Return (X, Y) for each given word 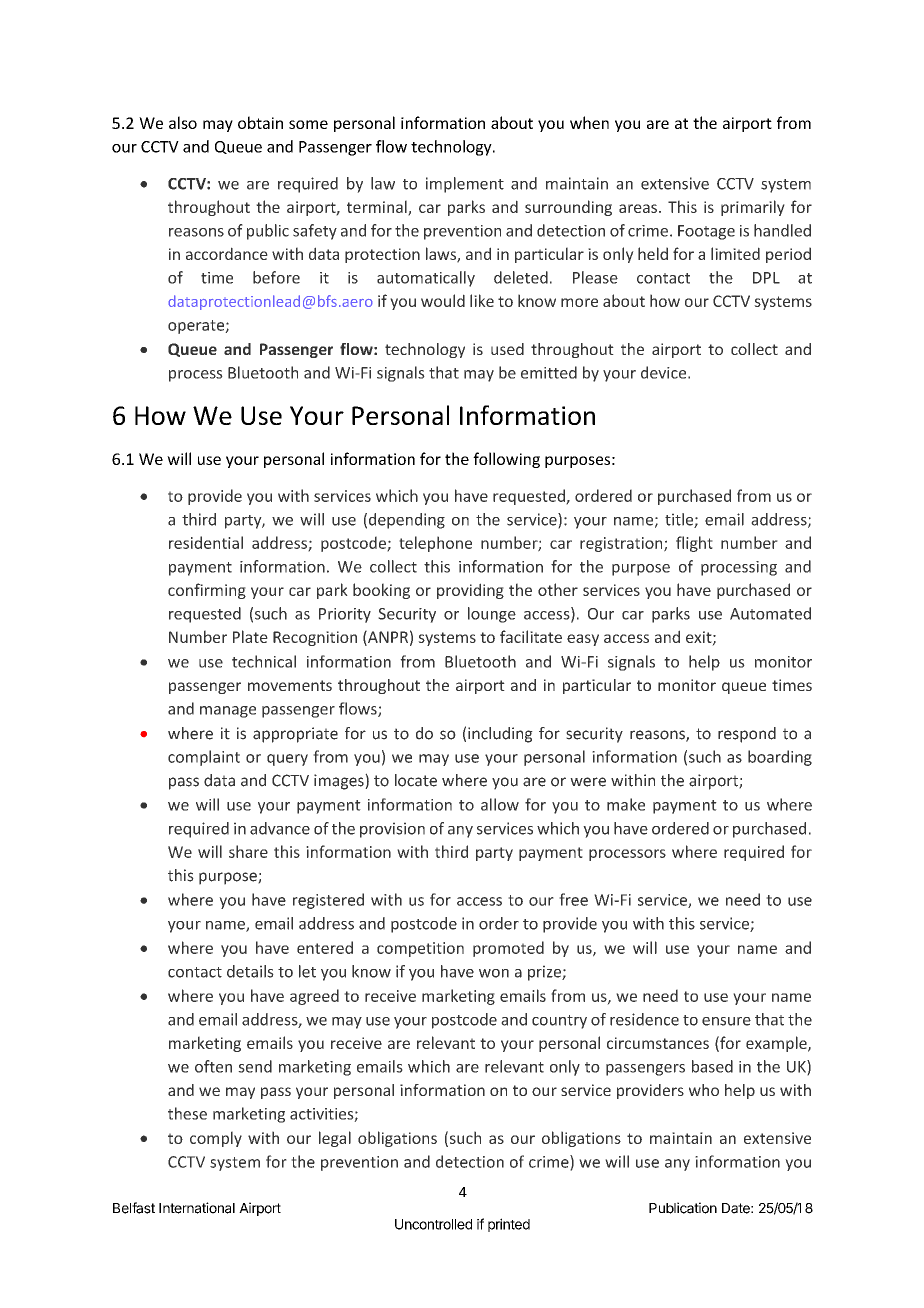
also (183, 122)
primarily (753, 208)
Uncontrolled (433, 1224)
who (704, 1090)
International (197, 1208)
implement (465, 185)
